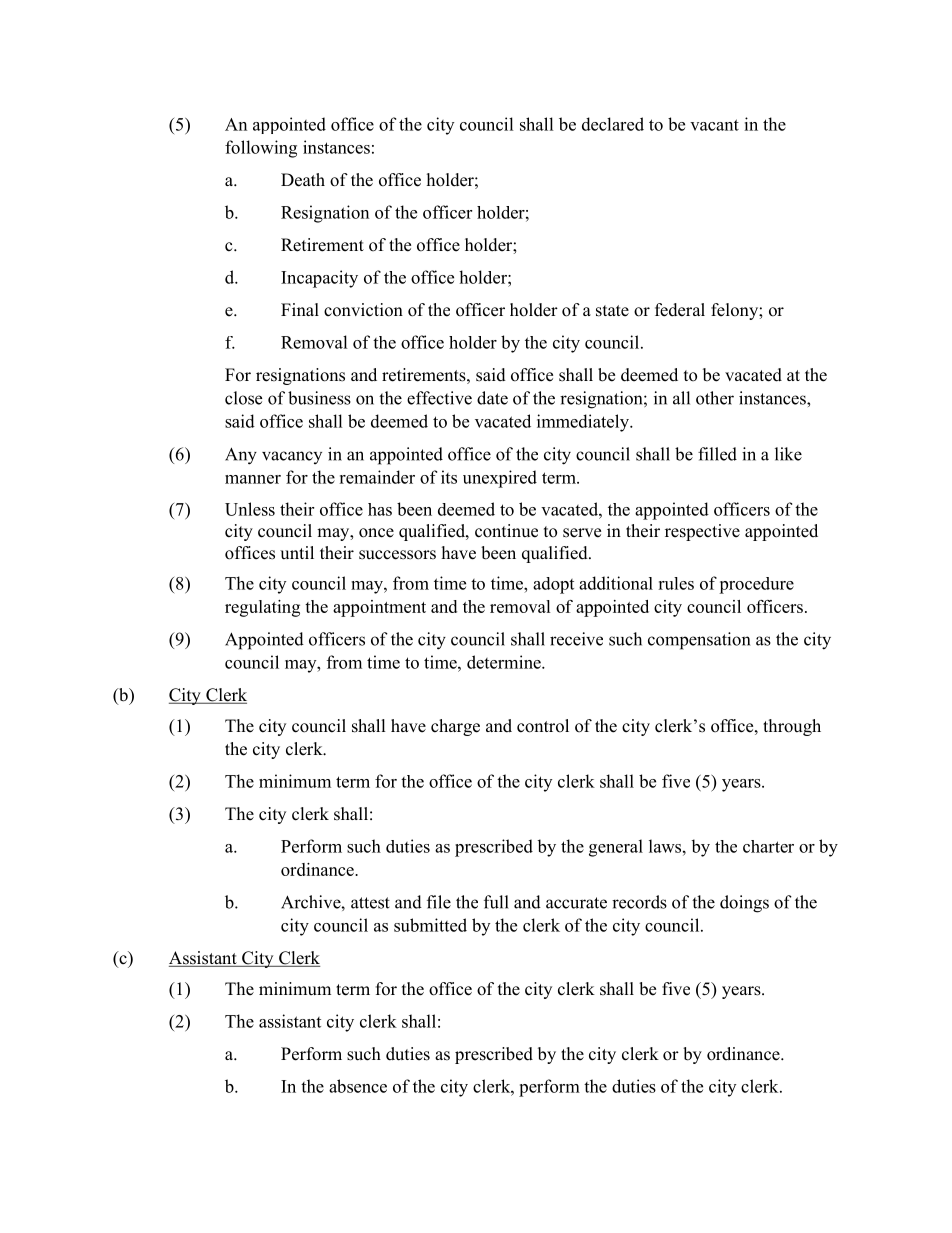 This screenshot has width=952, height=1233. What do you see at coordinates (613, 124) in the screenshot?
I see `declared` at bounding box center [613, 124].
